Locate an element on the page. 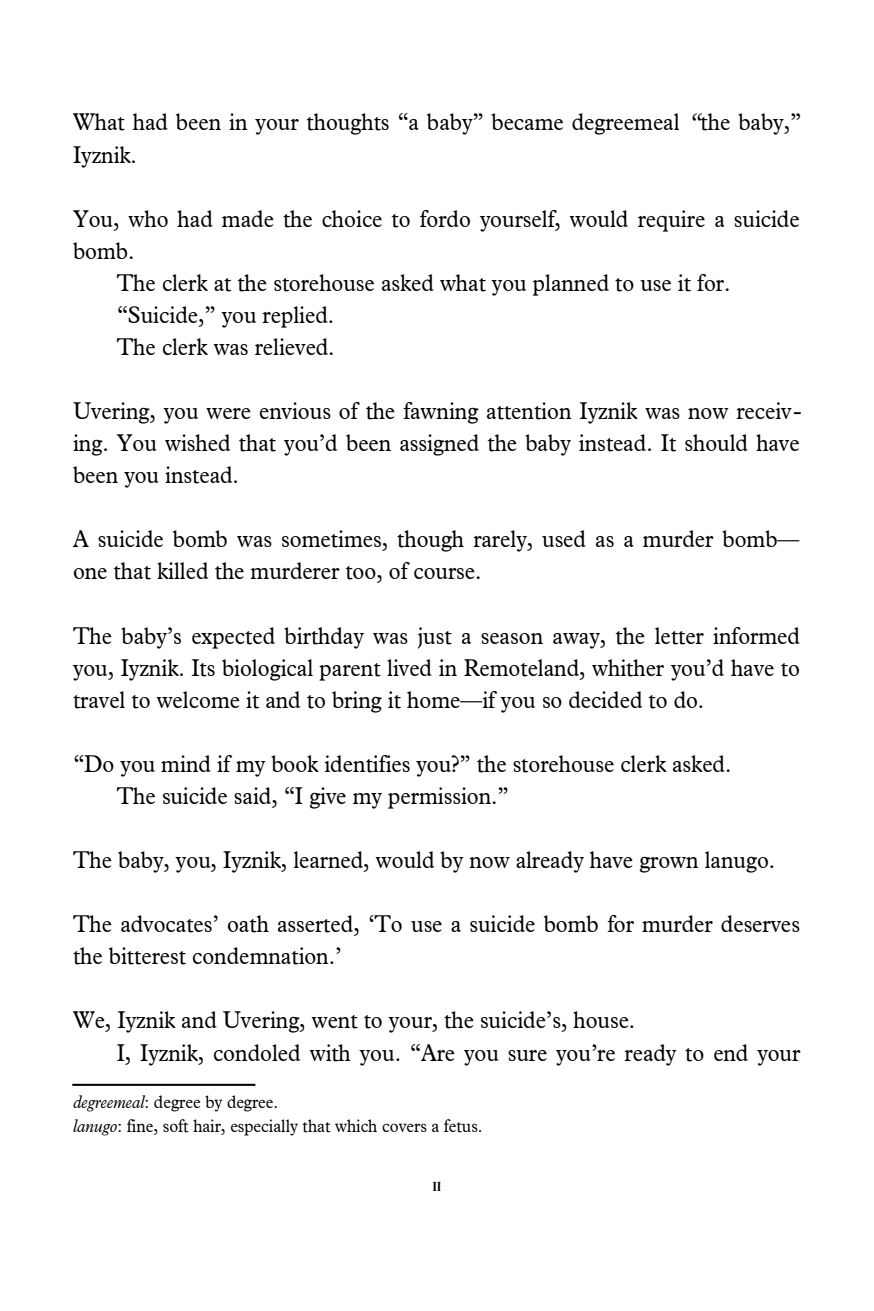 Image resolution: width=874 pixels, height=1311 pixels. who is located at coordinates (148, 218).
